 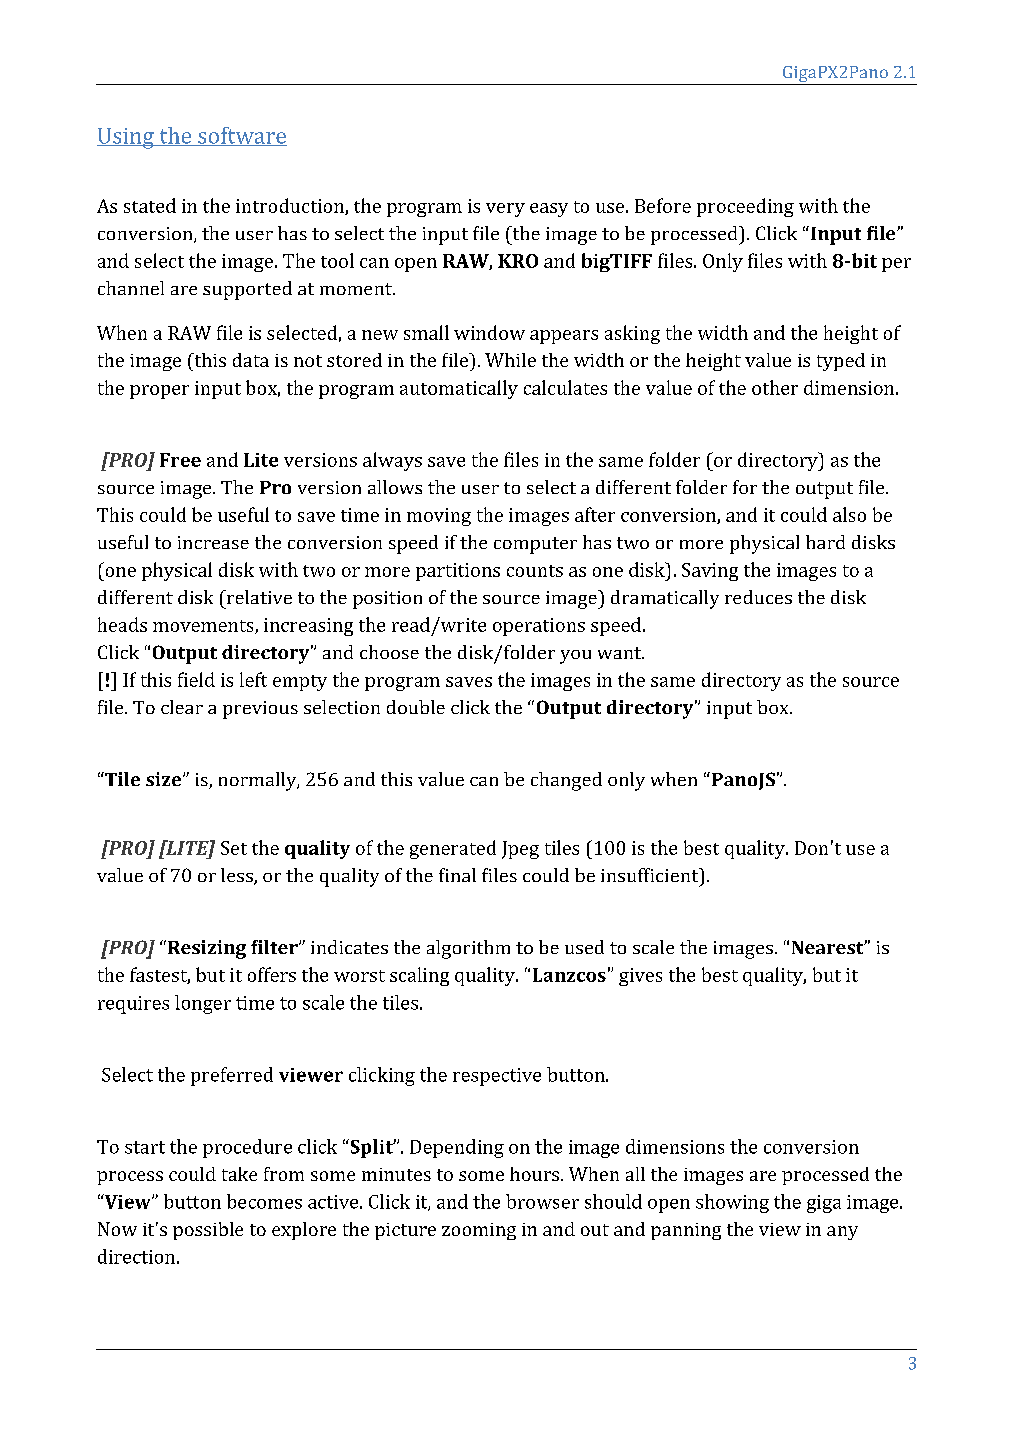 What do you see at coordinates (439, 517) in the document?
I see `moving` at bounding box center [439, 517].
